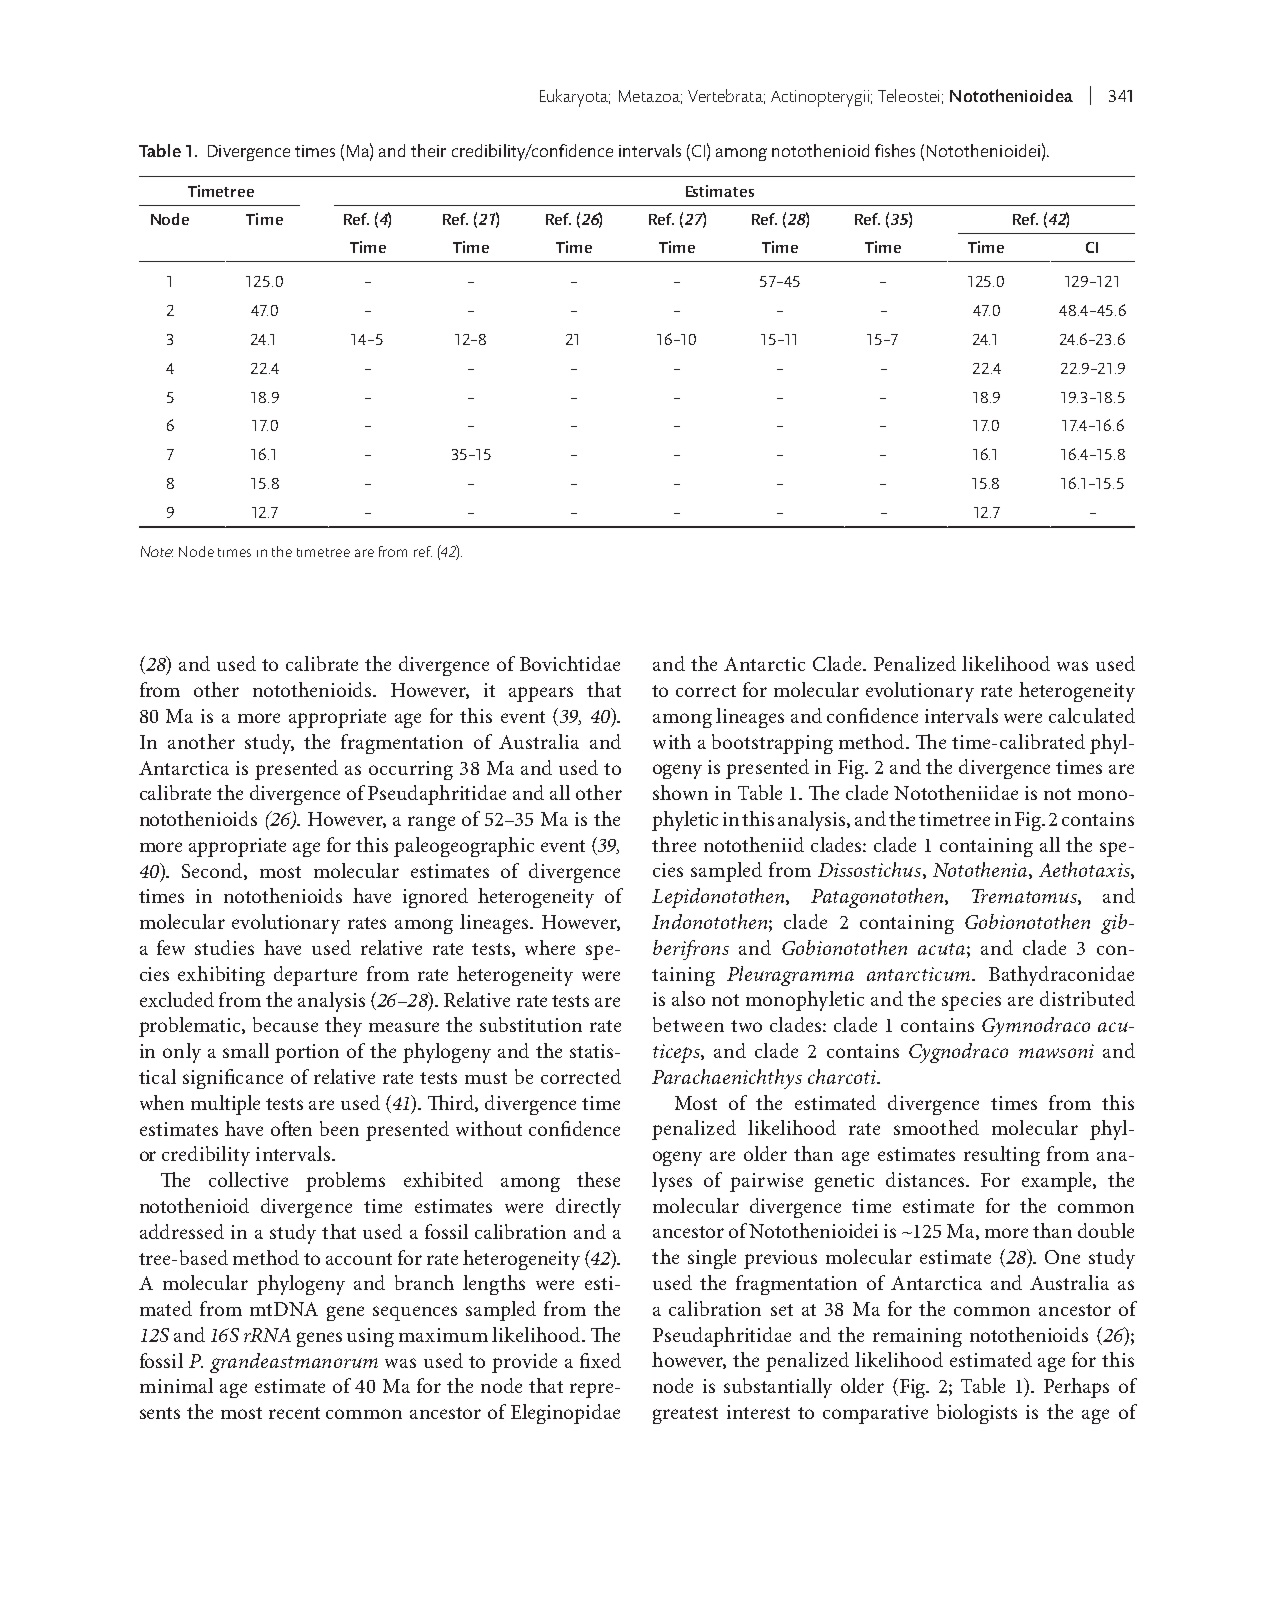 Image resolution: width=1285 pixels, height=1619 pixels. Describe the element at coordinates (1092, 715) in the screenshot. I see `calculated` at that location.
